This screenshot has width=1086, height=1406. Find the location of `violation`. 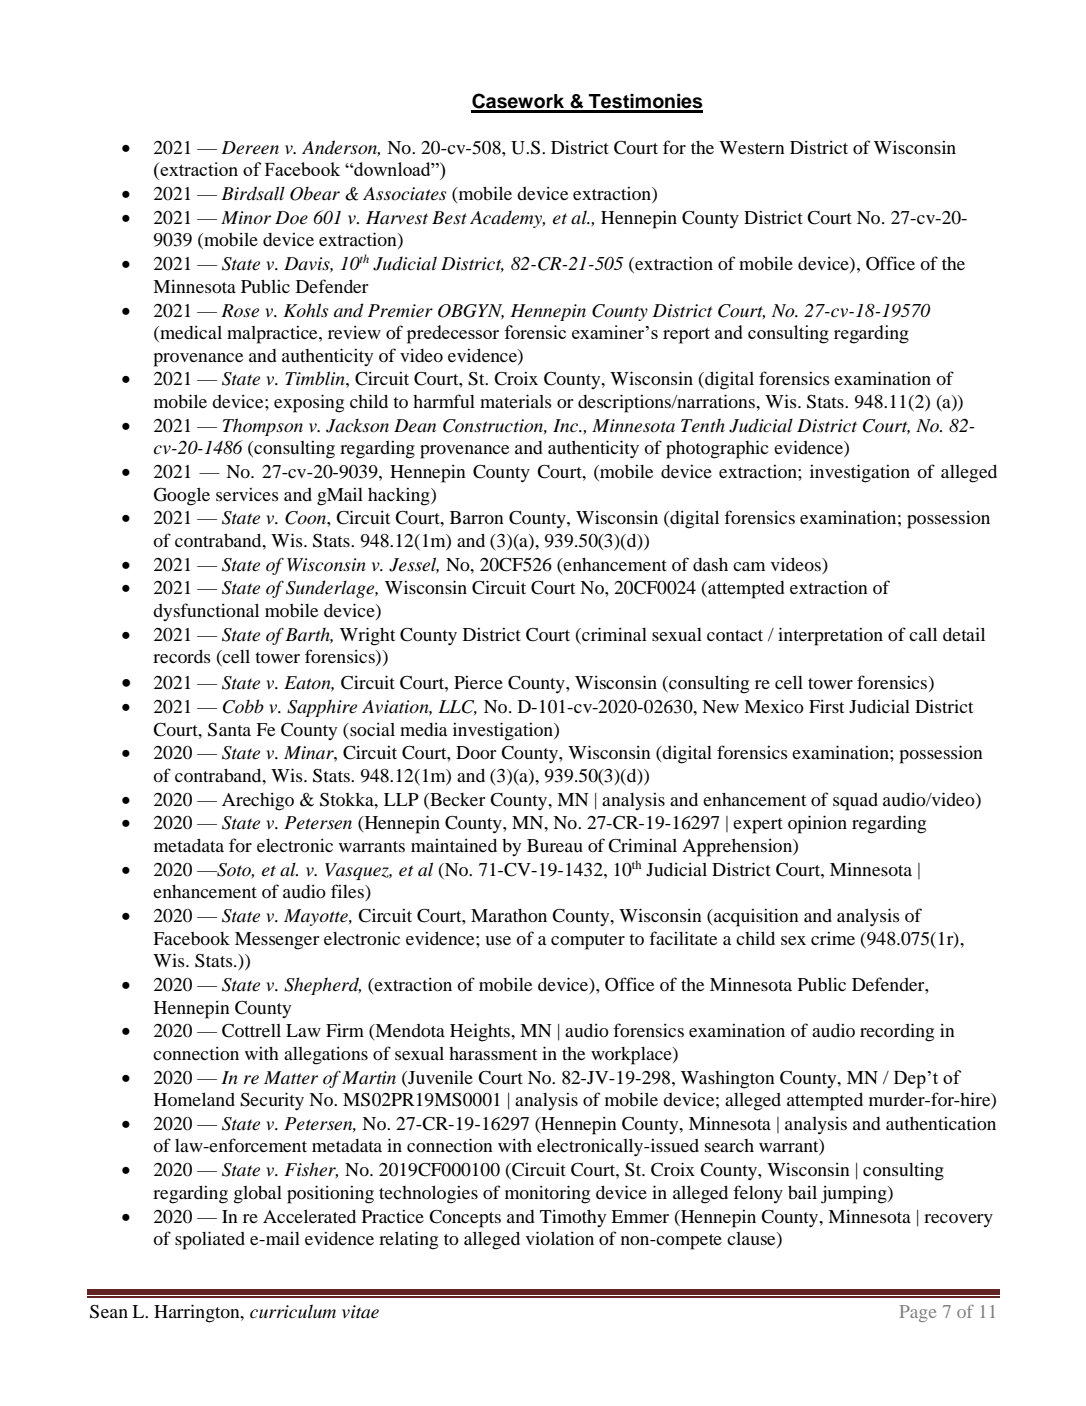

violation is located at coordinates (560, 1238).
